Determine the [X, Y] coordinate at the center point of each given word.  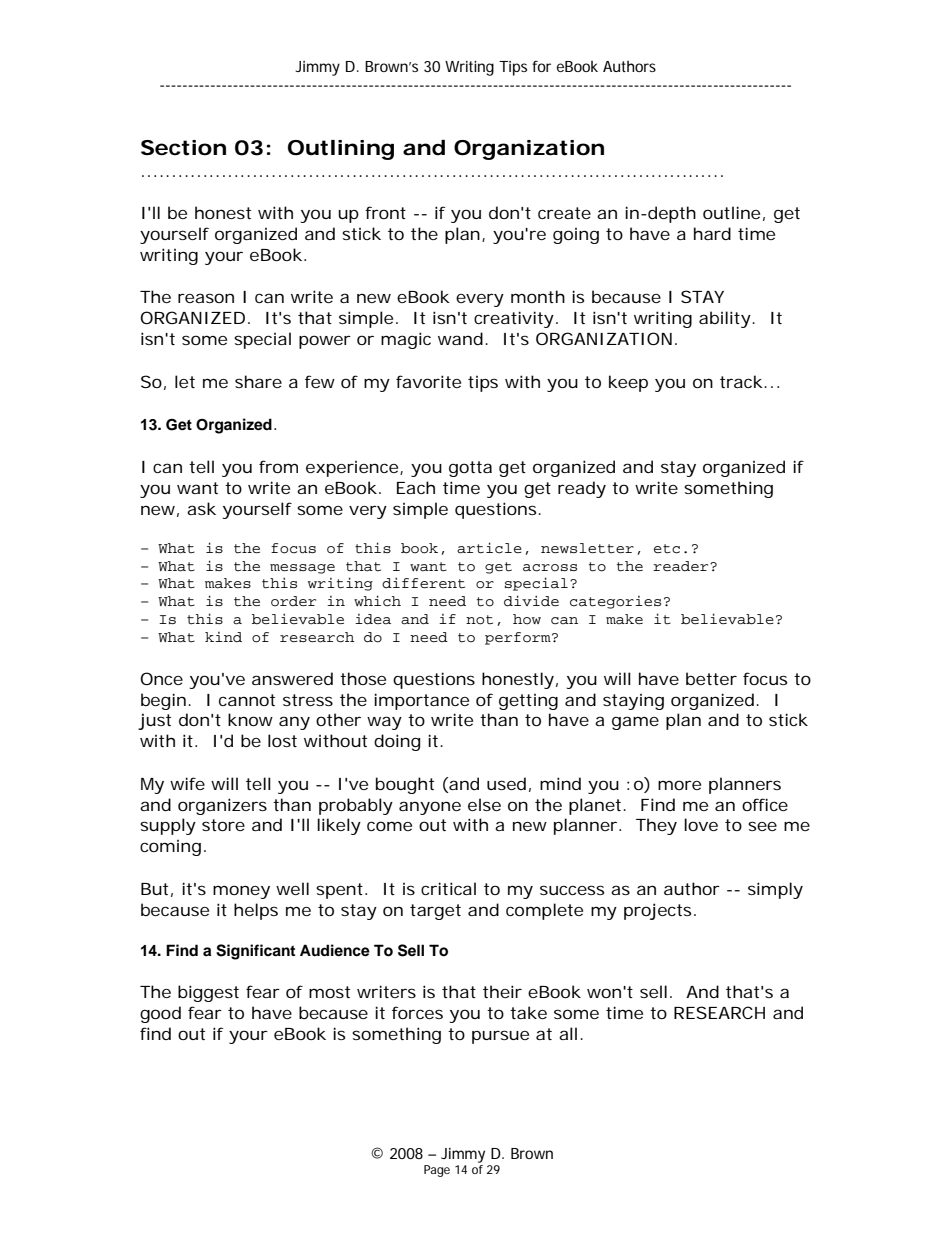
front [385, 212]
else [484, 804]
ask [201, 508]
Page [437, 1171]
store [223, 825]
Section [183, 148]
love [701, 824]
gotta [470, 469]
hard [712, 233]
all [568, 1033]
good [160, 1014]
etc [667, 549]
